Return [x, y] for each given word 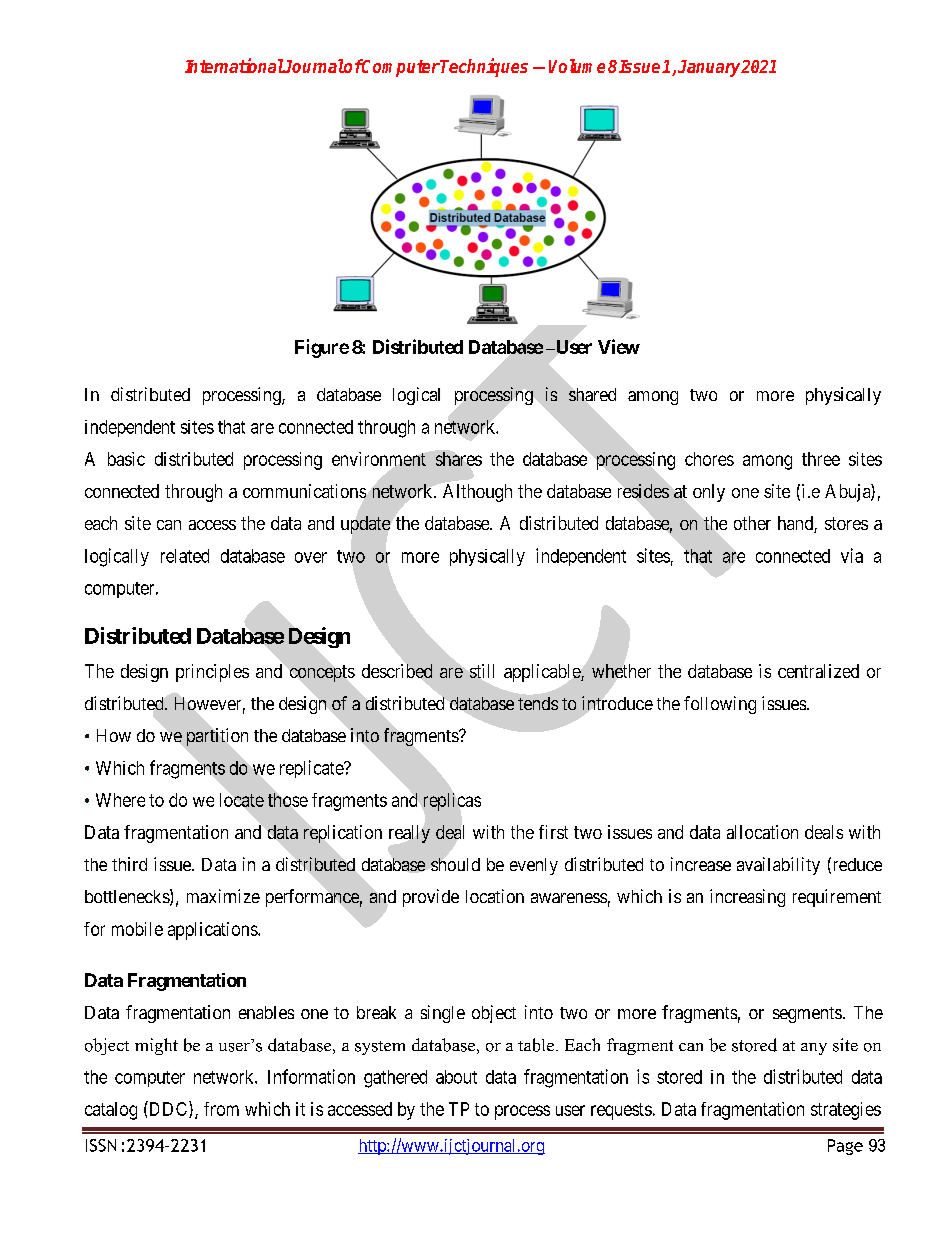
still [482, 671]
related [185, 556]
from [221, 1109]
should [455, 864]
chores [709, 459]
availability [778, 866]
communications [304, 491]
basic [126, 459]
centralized [818, 671]
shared [592, 394]
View [619, 346]
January [710, 68]
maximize [223, 896]
